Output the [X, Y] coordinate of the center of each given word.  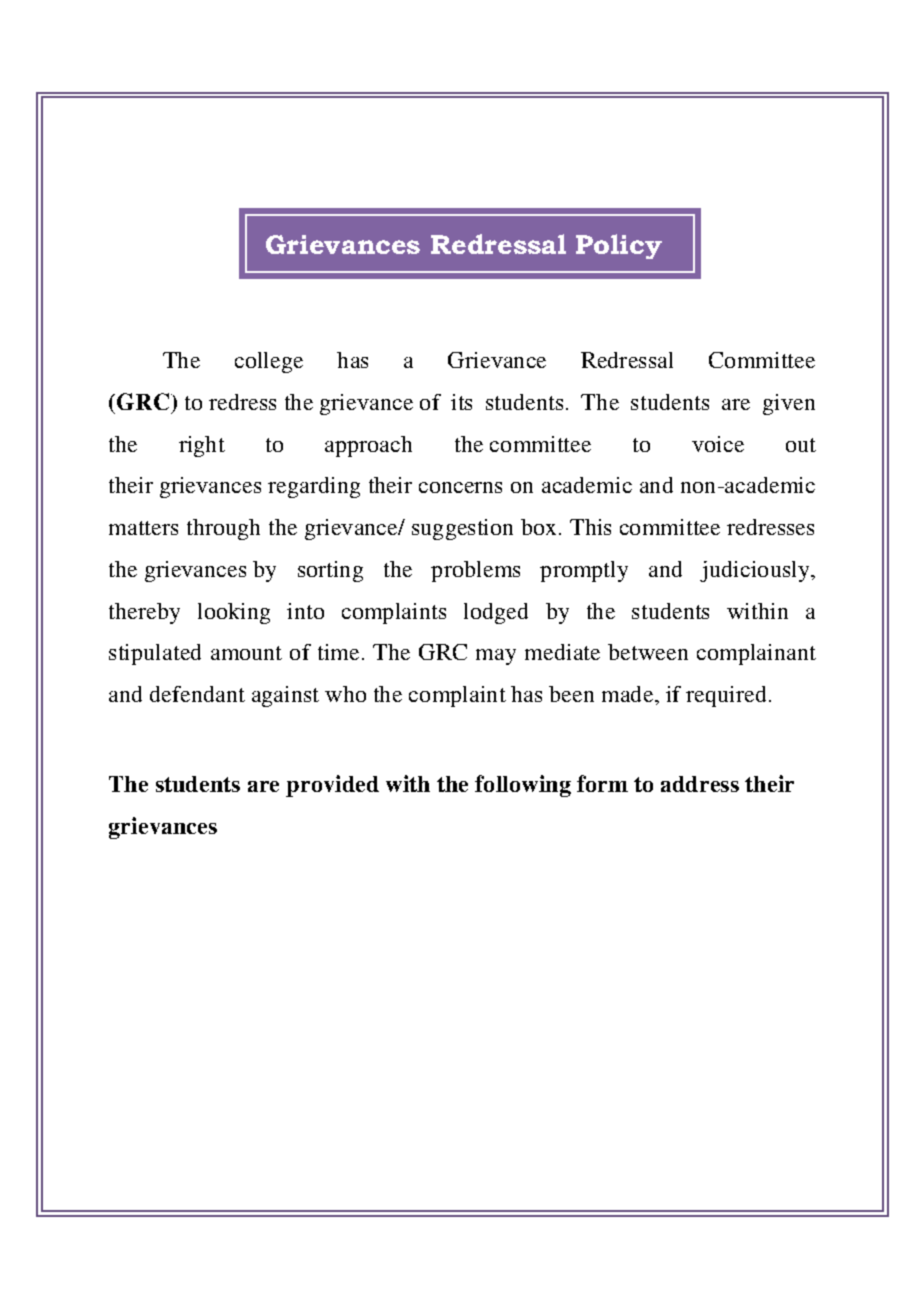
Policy [619, 246]
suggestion [462, 529]
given [789, 404]
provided [332, 786]
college [269, 362]
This [590, 527]
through [223, 529]
